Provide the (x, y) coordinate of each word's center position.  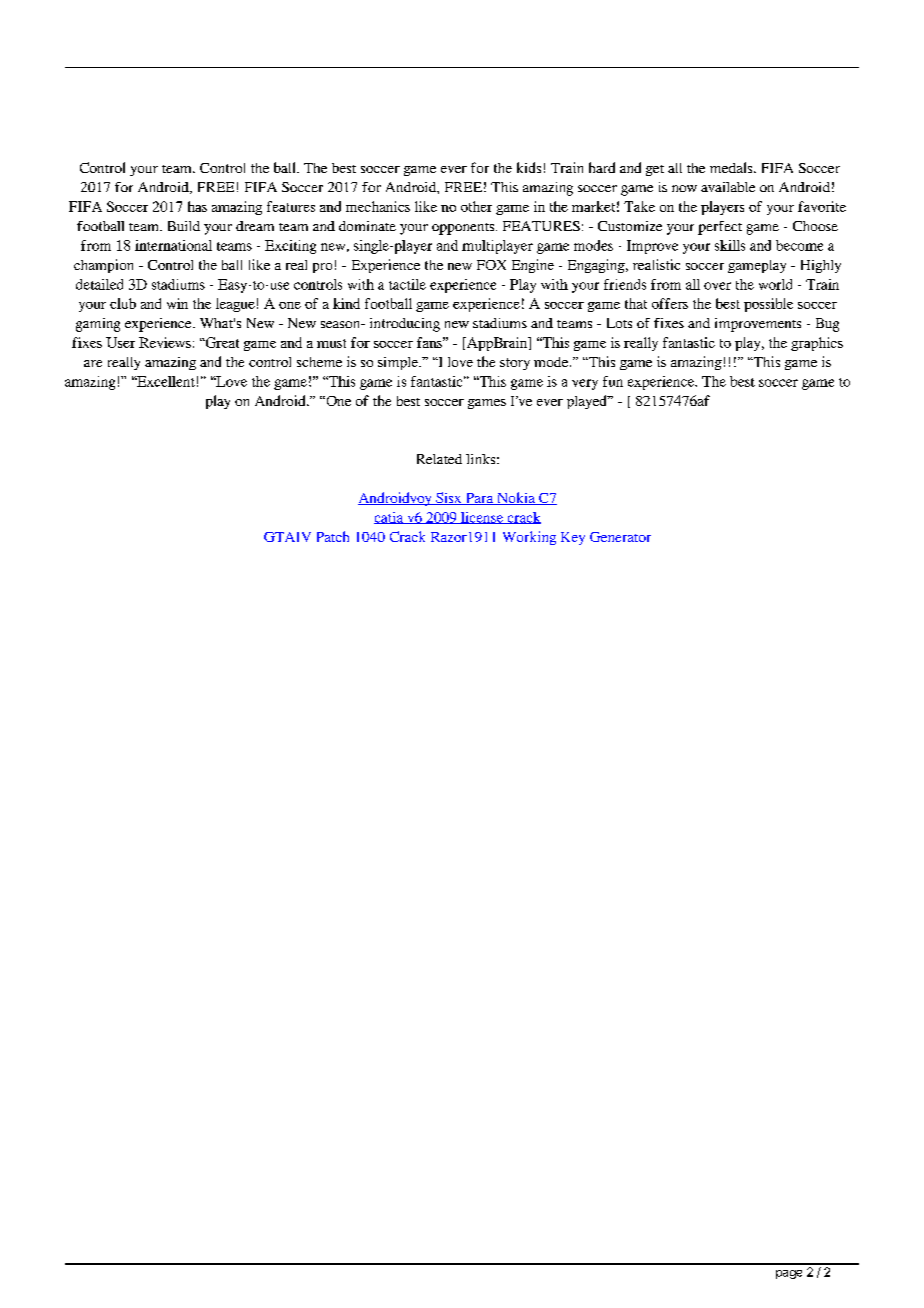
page (789, 1274)
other (476, 206)
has (197, 206)
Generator (620, 537)
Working (529, 538)
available (728, 187)
